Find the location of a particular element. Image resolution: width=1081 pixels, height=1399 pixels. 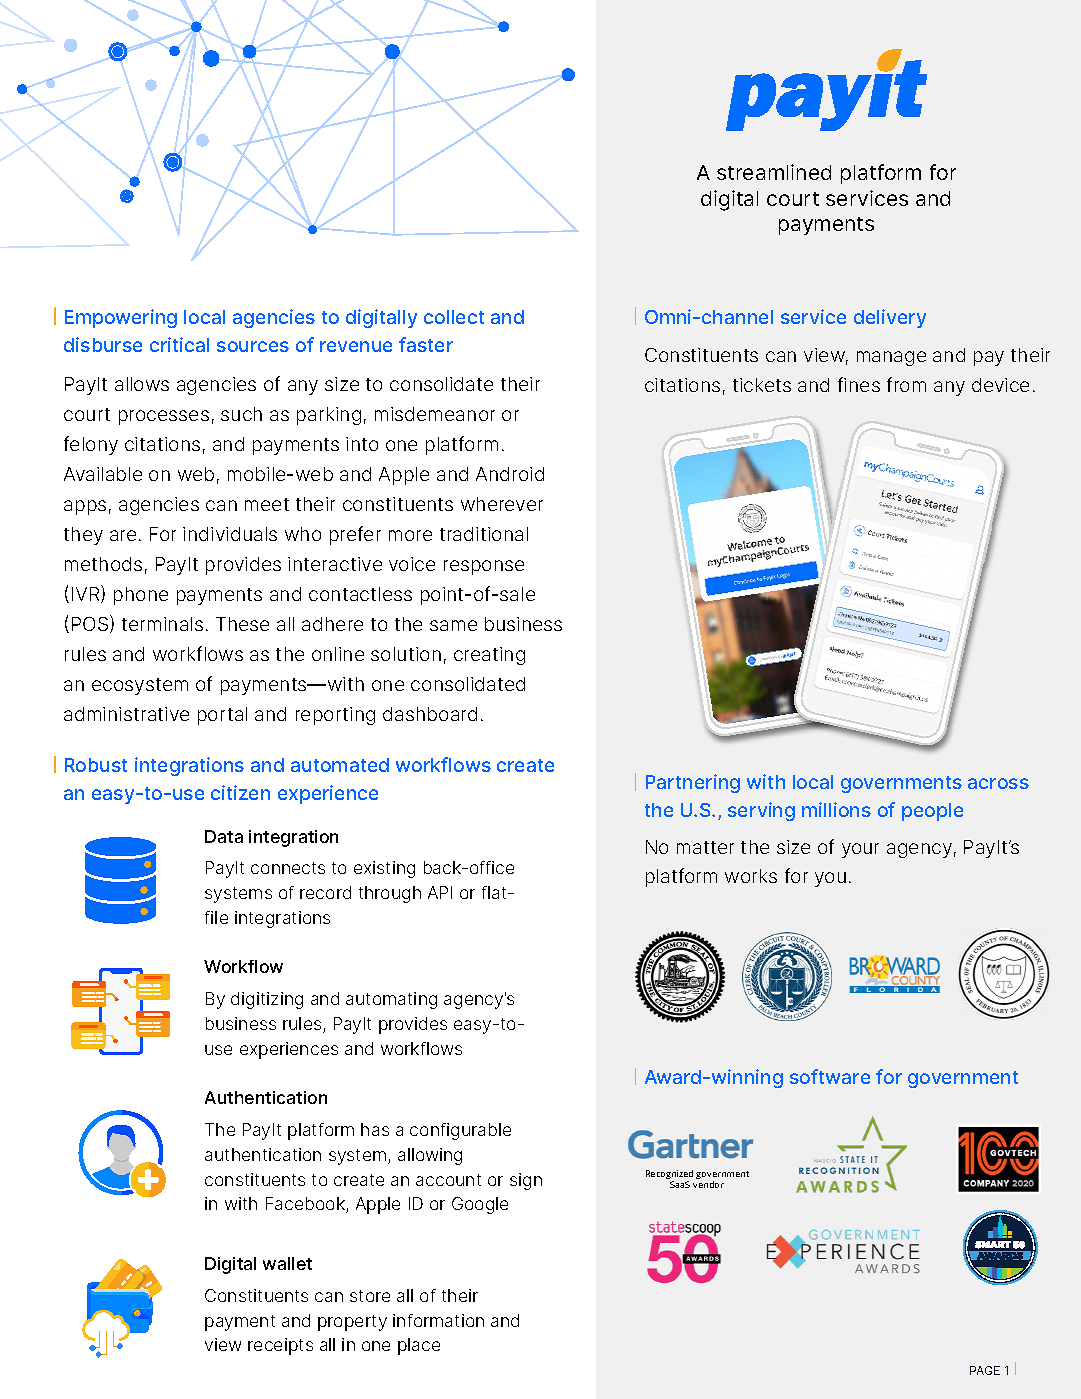

streamlined is located at coordinates (774, 172).
